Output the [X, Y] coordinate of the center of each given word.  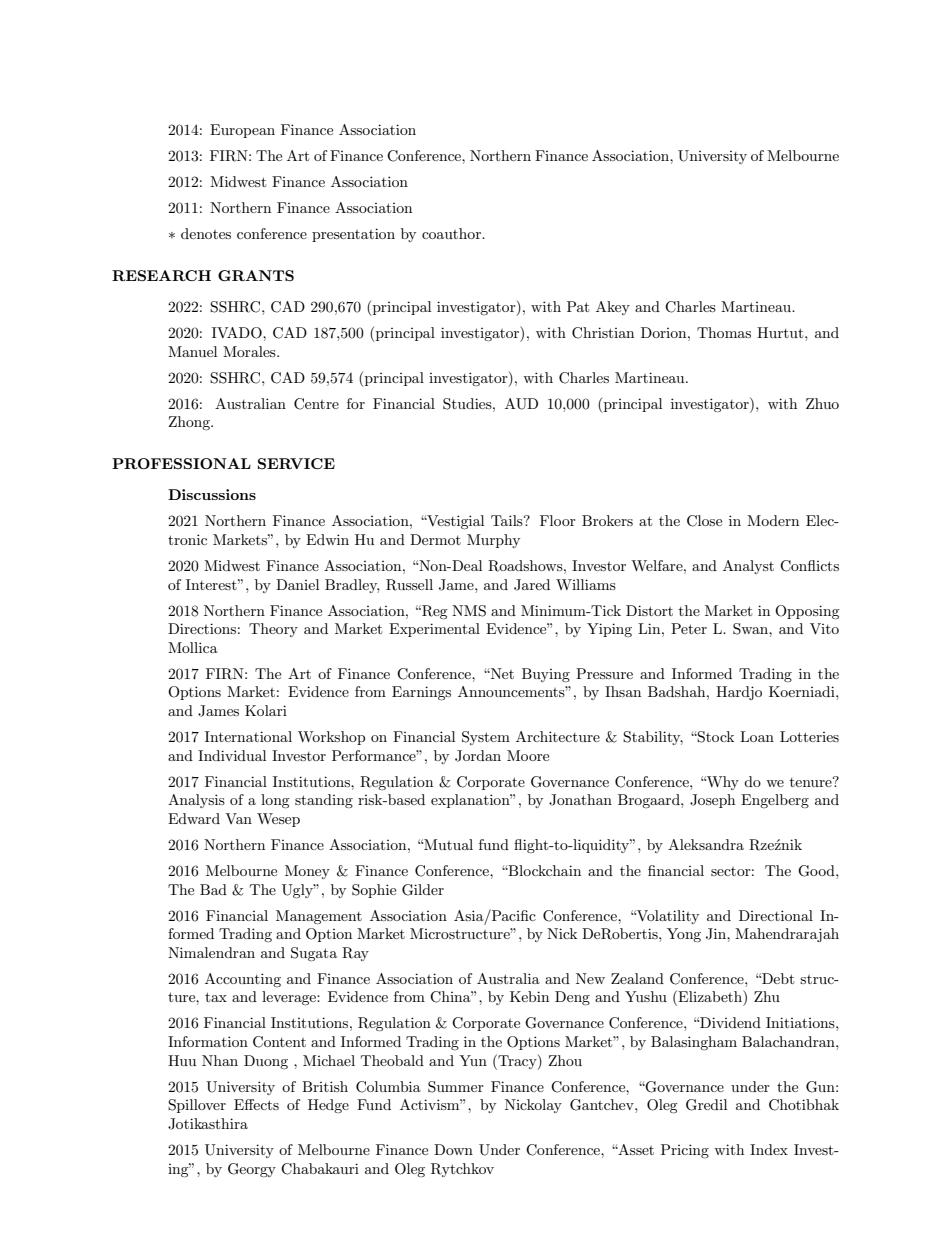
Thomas [724, 332]
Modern [773, 520]
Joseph [712, 801]
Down [453, 1149]
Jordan [478, 756]
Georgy [252, 1170]
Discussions [212, 494]
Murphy [493, 541]
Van [238, 818]
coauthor [452, 233]
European [242, 131]
